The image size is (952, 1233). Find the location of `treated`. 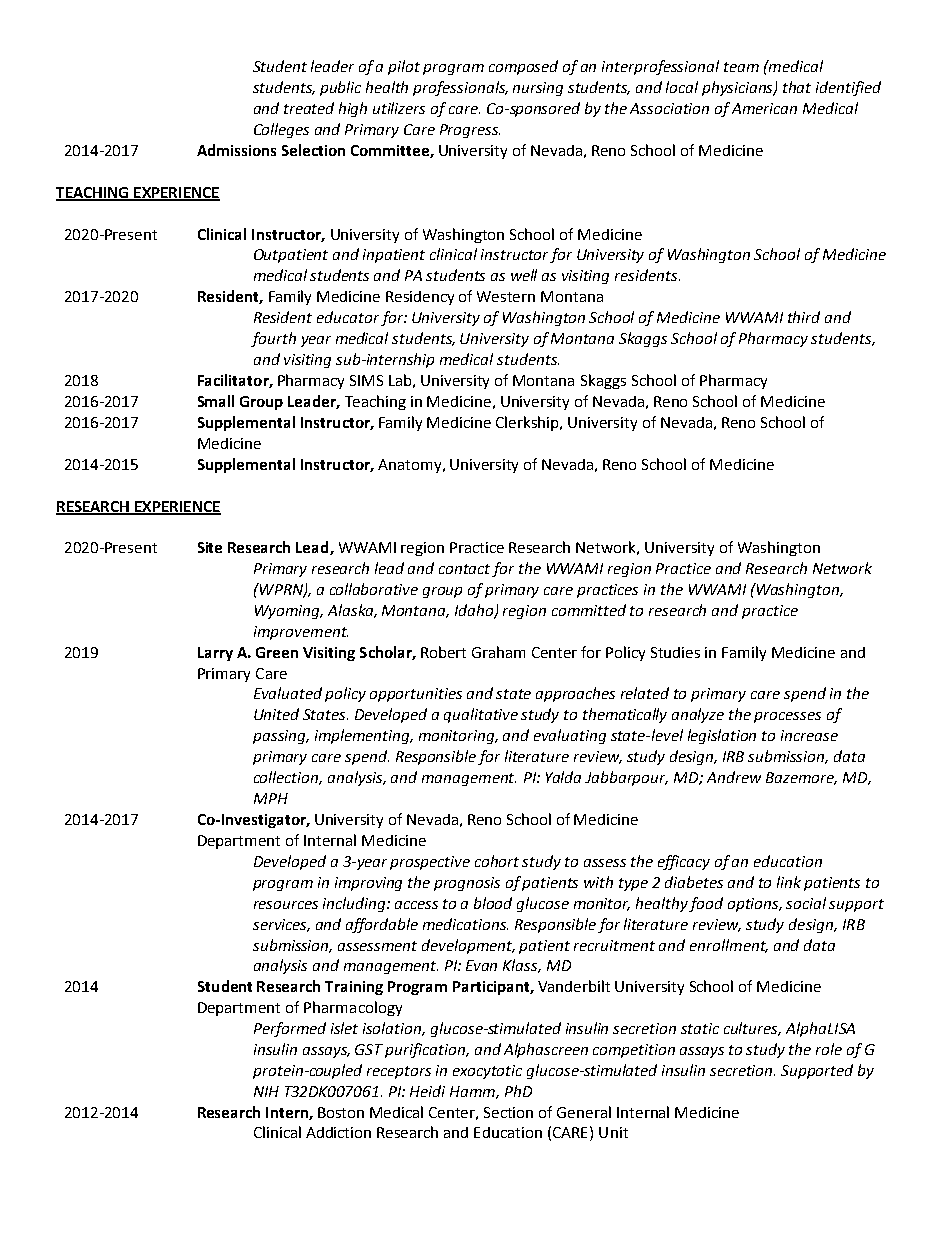

treated is located at coordinates (309, 108).
